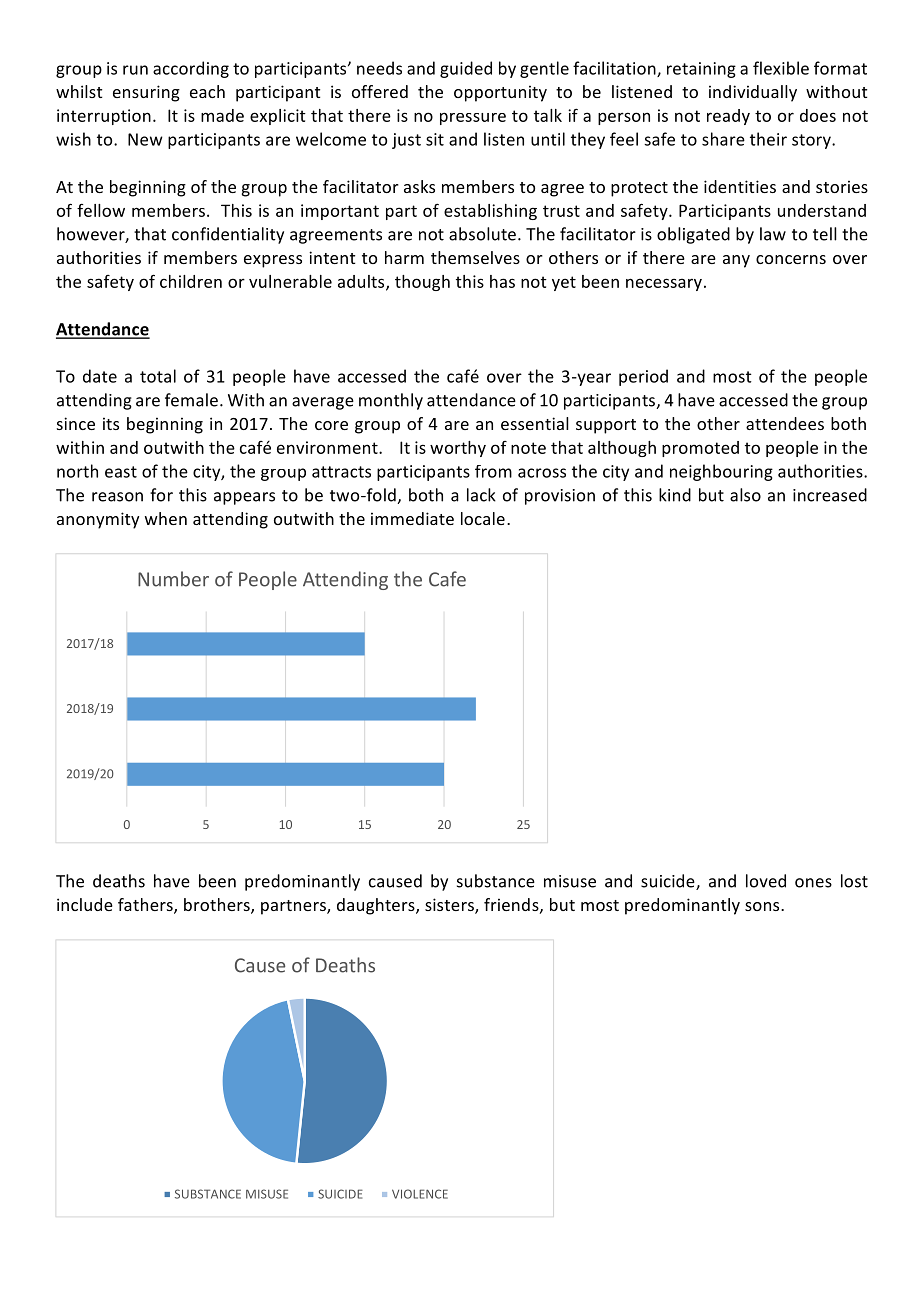 This page has width=924, height=1308. Describe the element at coordinates (158, 376) in the page. I see `total` at that location.
